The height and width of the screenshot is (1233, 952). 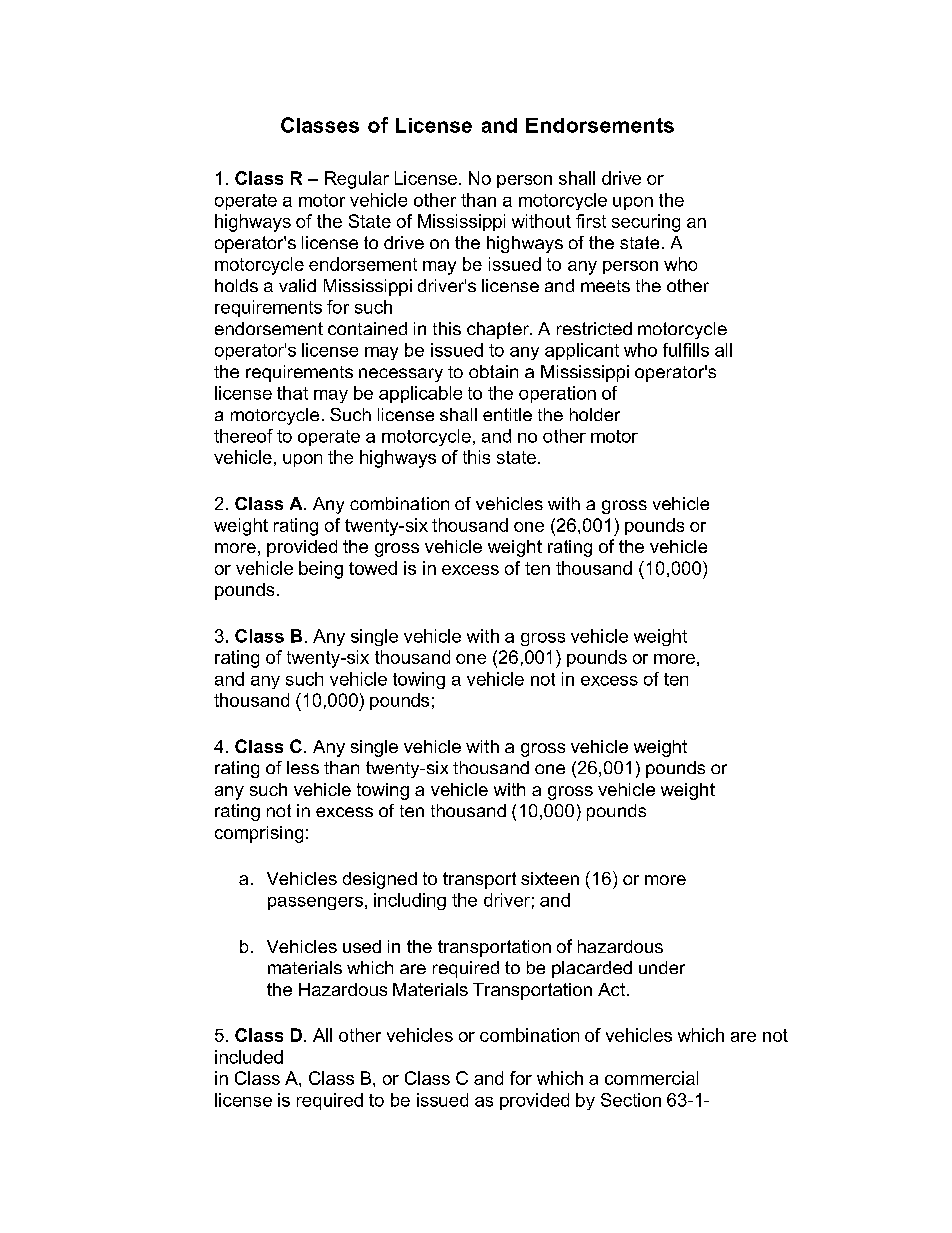 I want to click on chapter, so click(x=499, y=330).
